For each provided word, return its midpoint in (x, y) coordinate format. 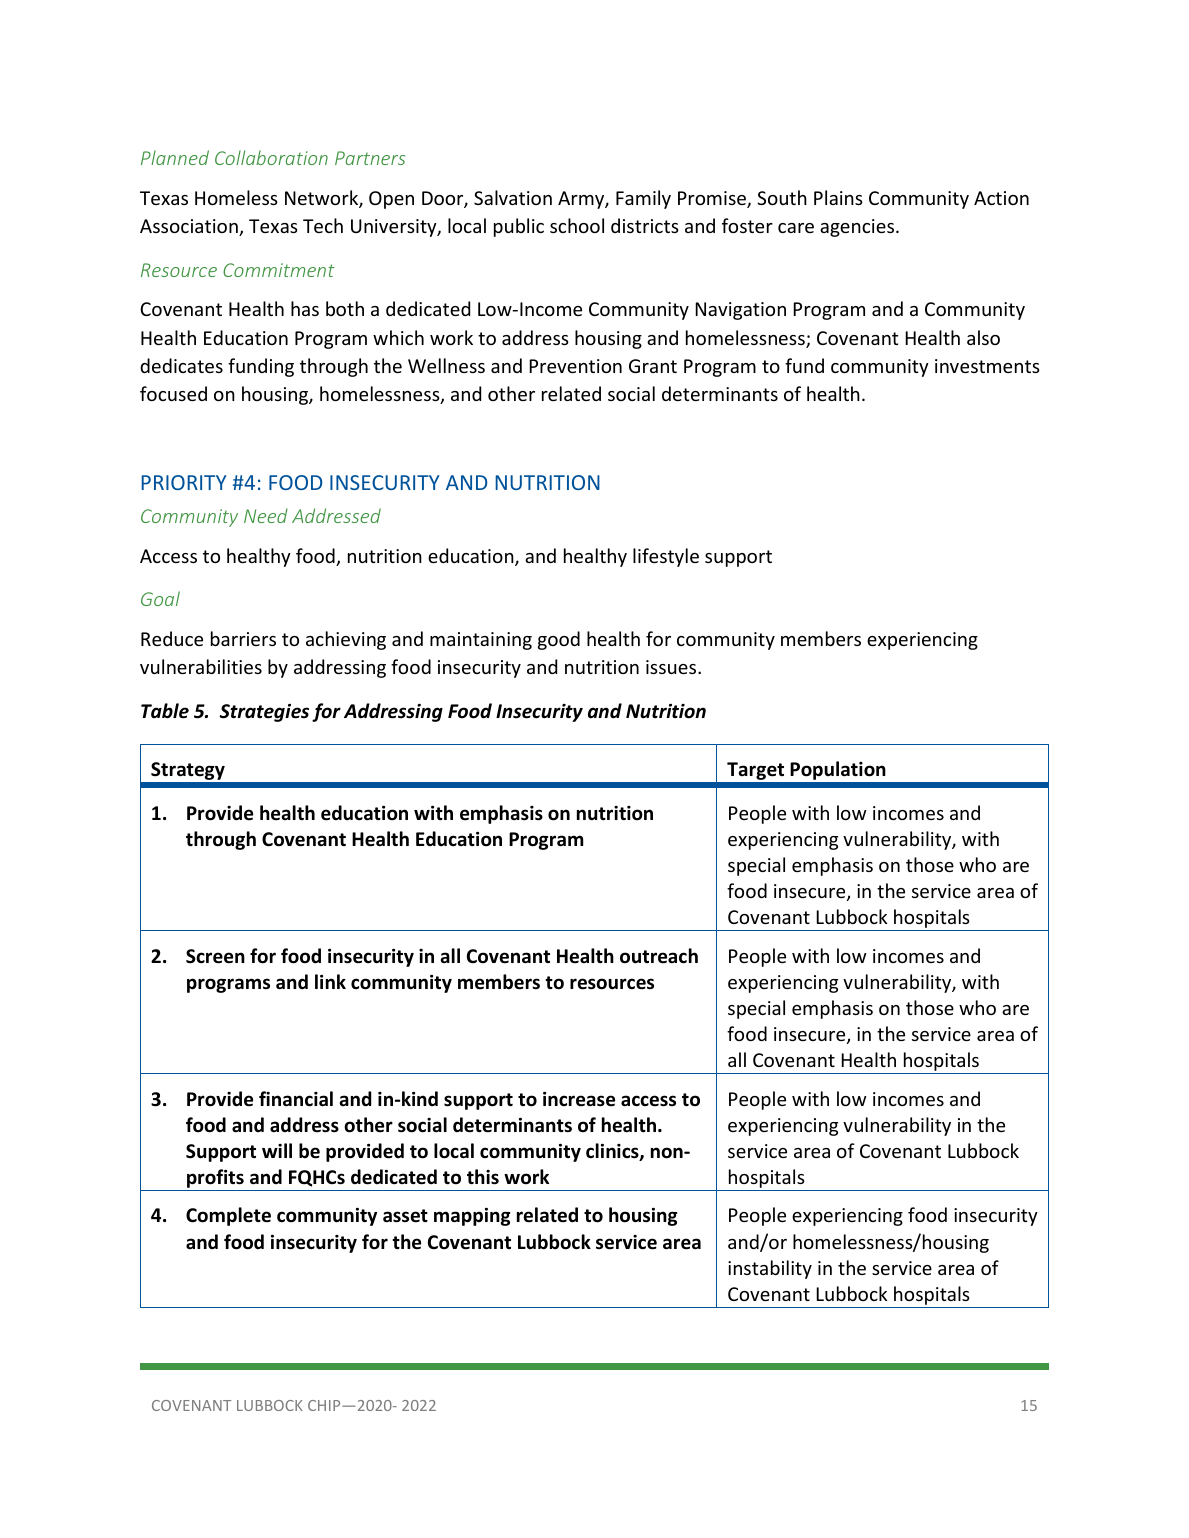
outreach (659, 956)
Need (266, 515)
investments (987, 366)
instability (770, 1269)
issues (672, 667)
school (577, 225)
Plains (838, 197)
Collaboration (271, 157)
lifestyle (666, 557)
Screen (215, 956)
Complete (228, 1216)
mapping (472, 1216)
